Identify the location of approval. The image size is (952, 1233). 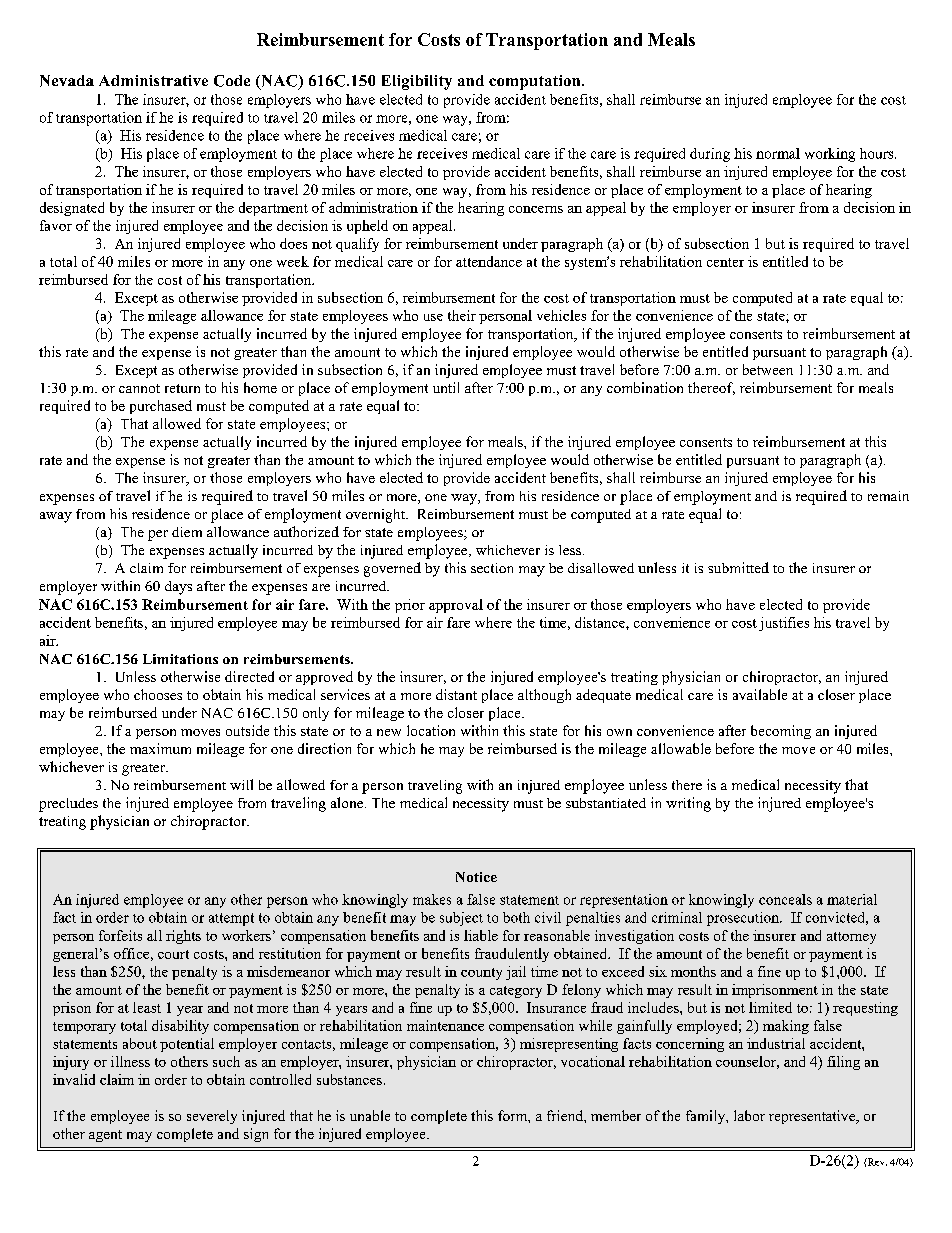
(456, 606).
